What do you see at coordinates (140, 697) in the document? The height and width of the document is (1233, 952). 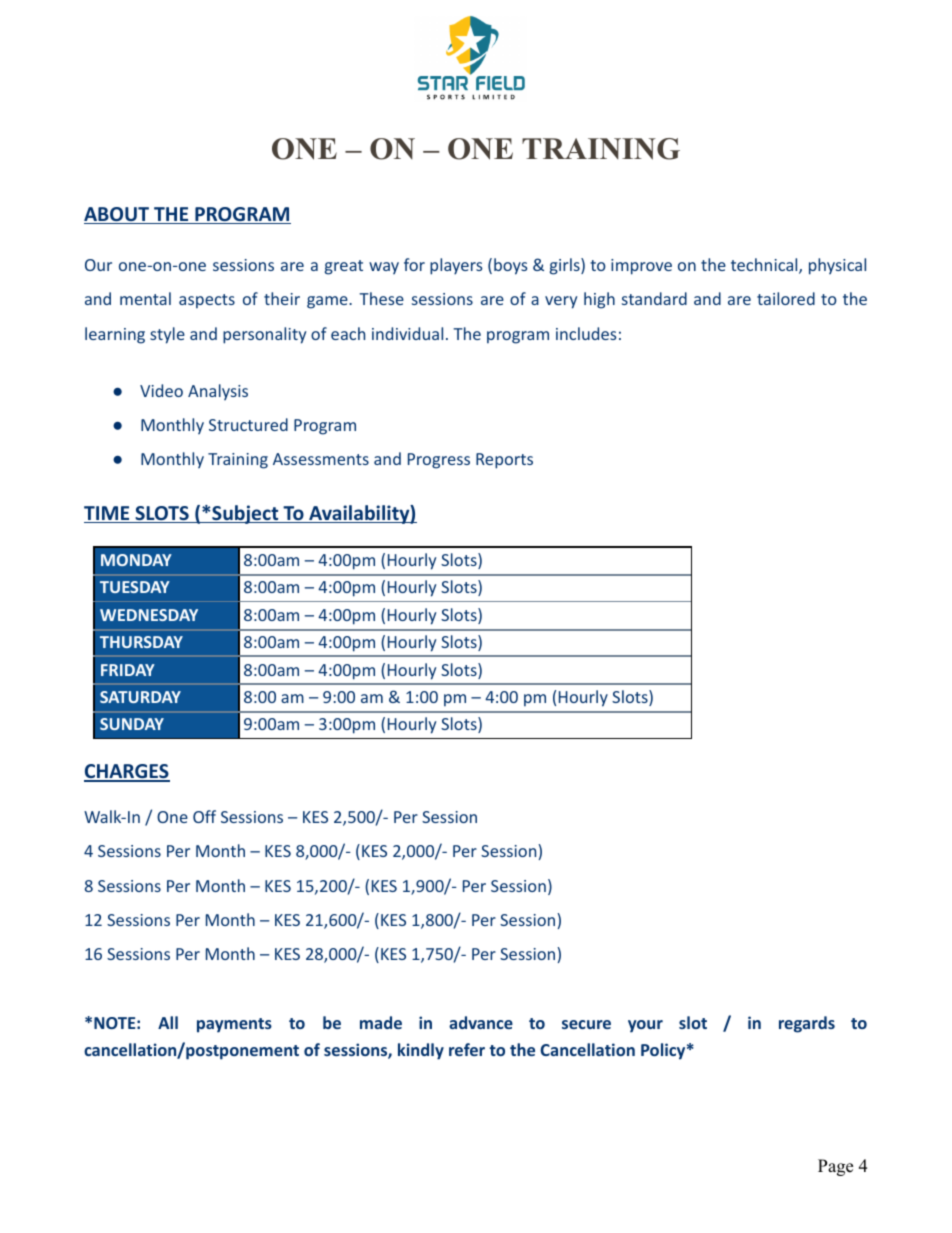 I see `SATURDAY` at bounding box center [140, 697].
